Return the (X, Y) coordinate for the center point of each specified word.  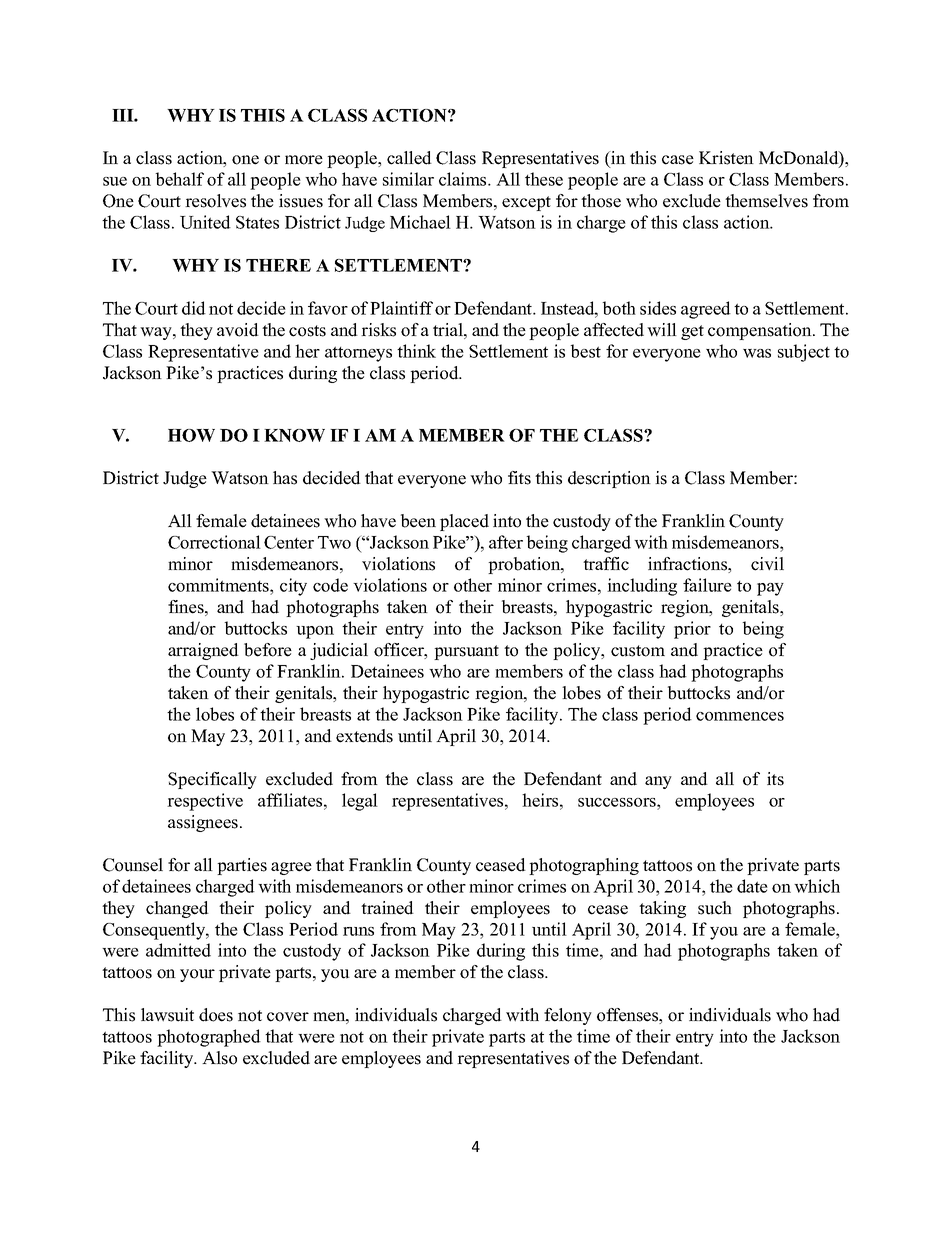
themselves (766, 201)
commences (740, 716)
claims (464, 179)
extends (364, 736)
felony (568, 1016)
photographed (209, 1038)
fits (519, 478)
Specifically (212, 780)
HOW (191, 435)
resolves (215, 201)
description (609, 479)
